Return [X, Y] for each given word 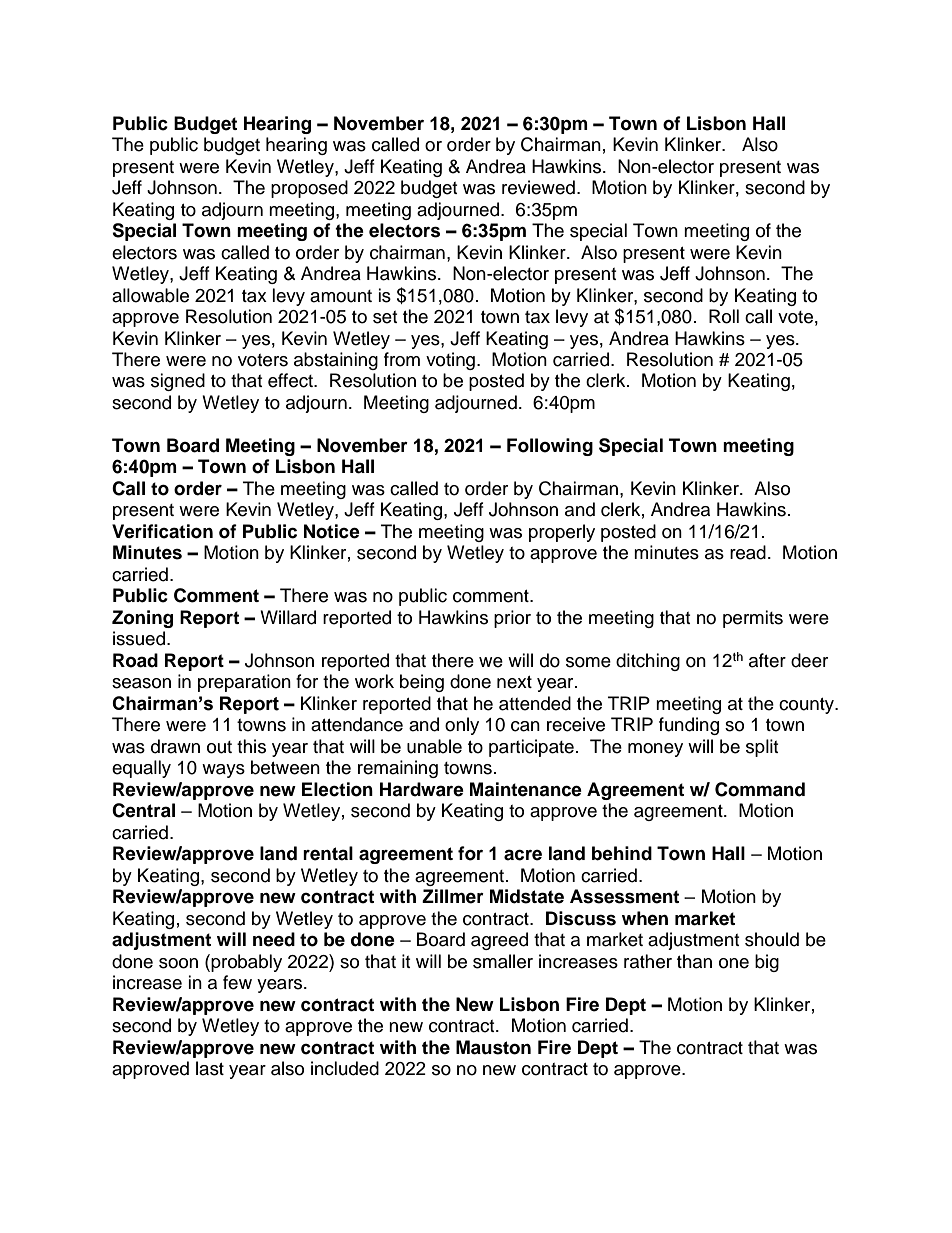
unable [434, 746]
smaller [503, 961]
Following [550, 447]
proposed [309, 189]
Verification [162, 531]
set [385, 317]
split [762, 748]
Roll [724, 316]
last [210, 1068]
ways [223, 771]
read [748, 552]
